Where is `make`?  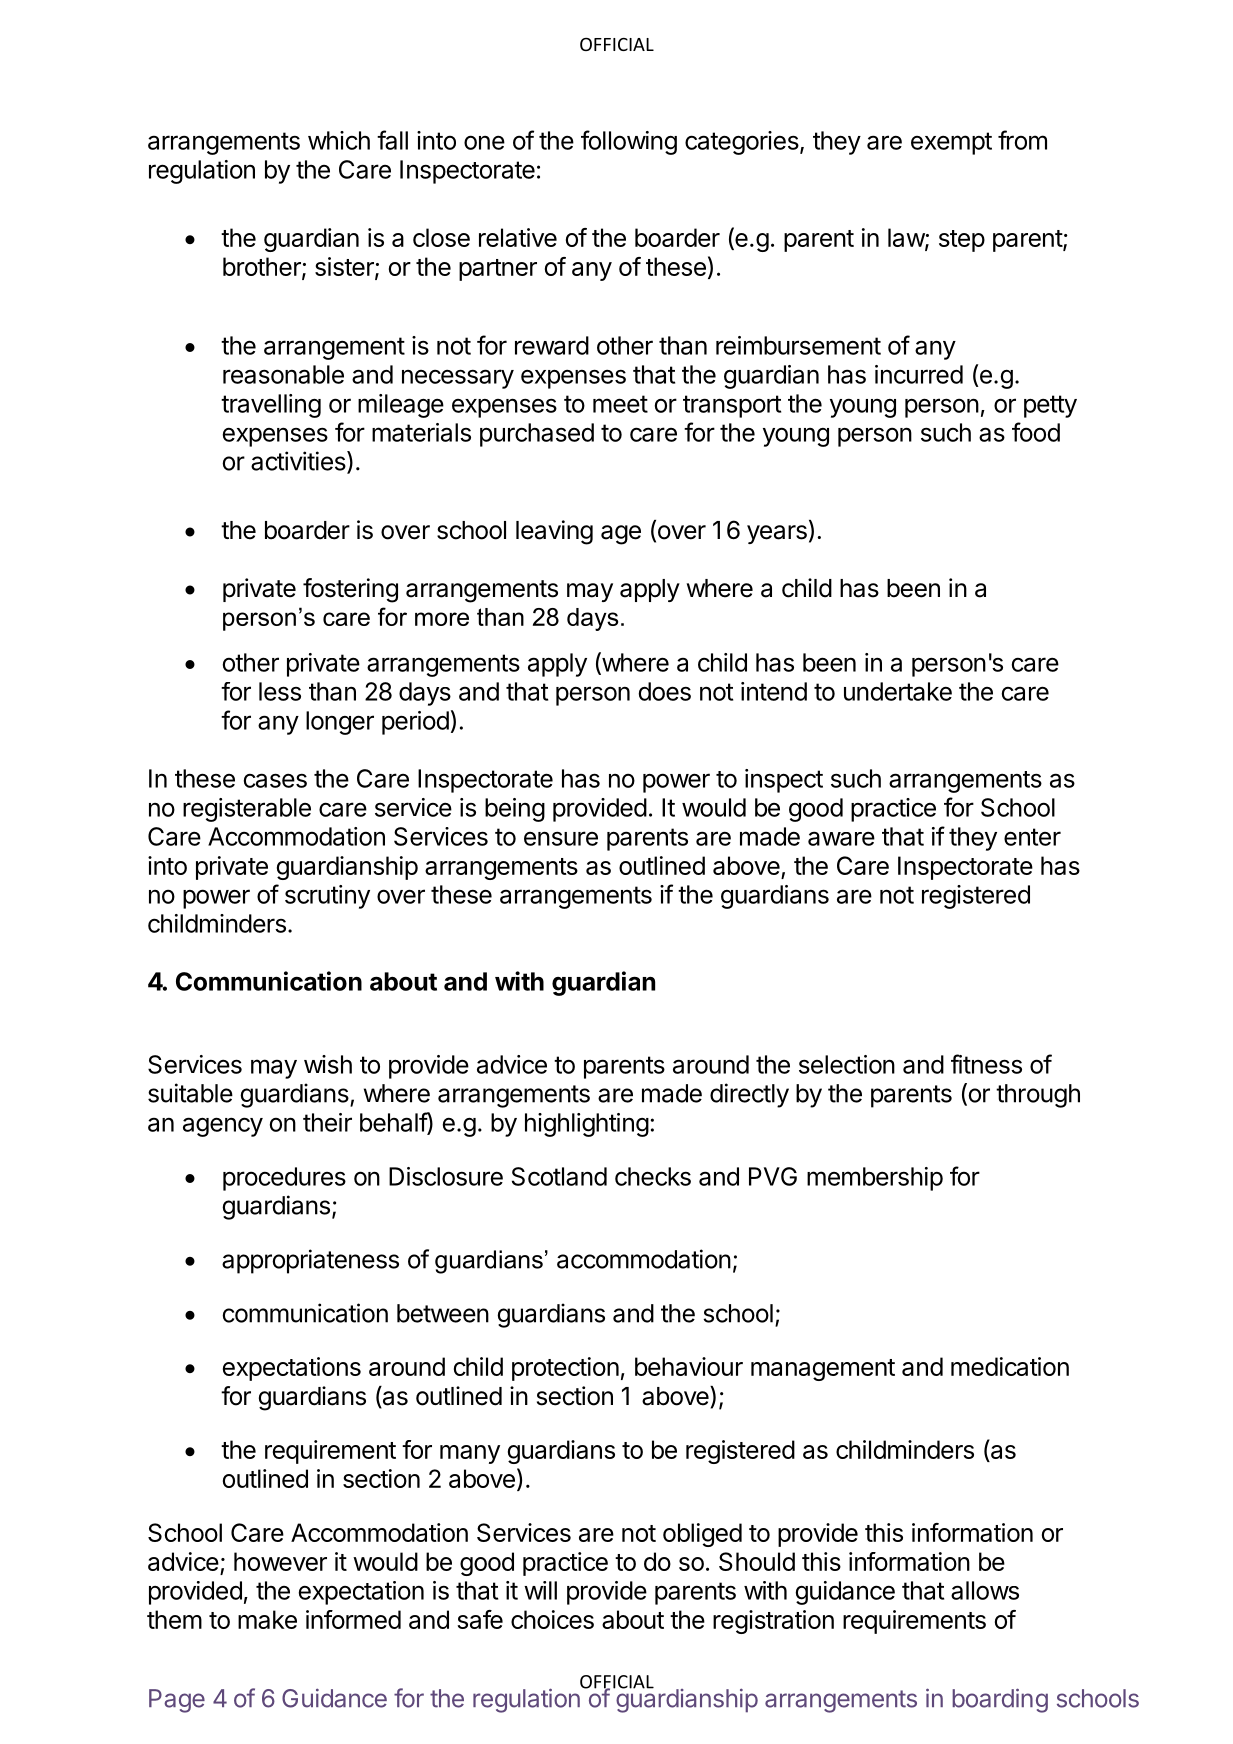
make is located at coordinates (267, 1619).
